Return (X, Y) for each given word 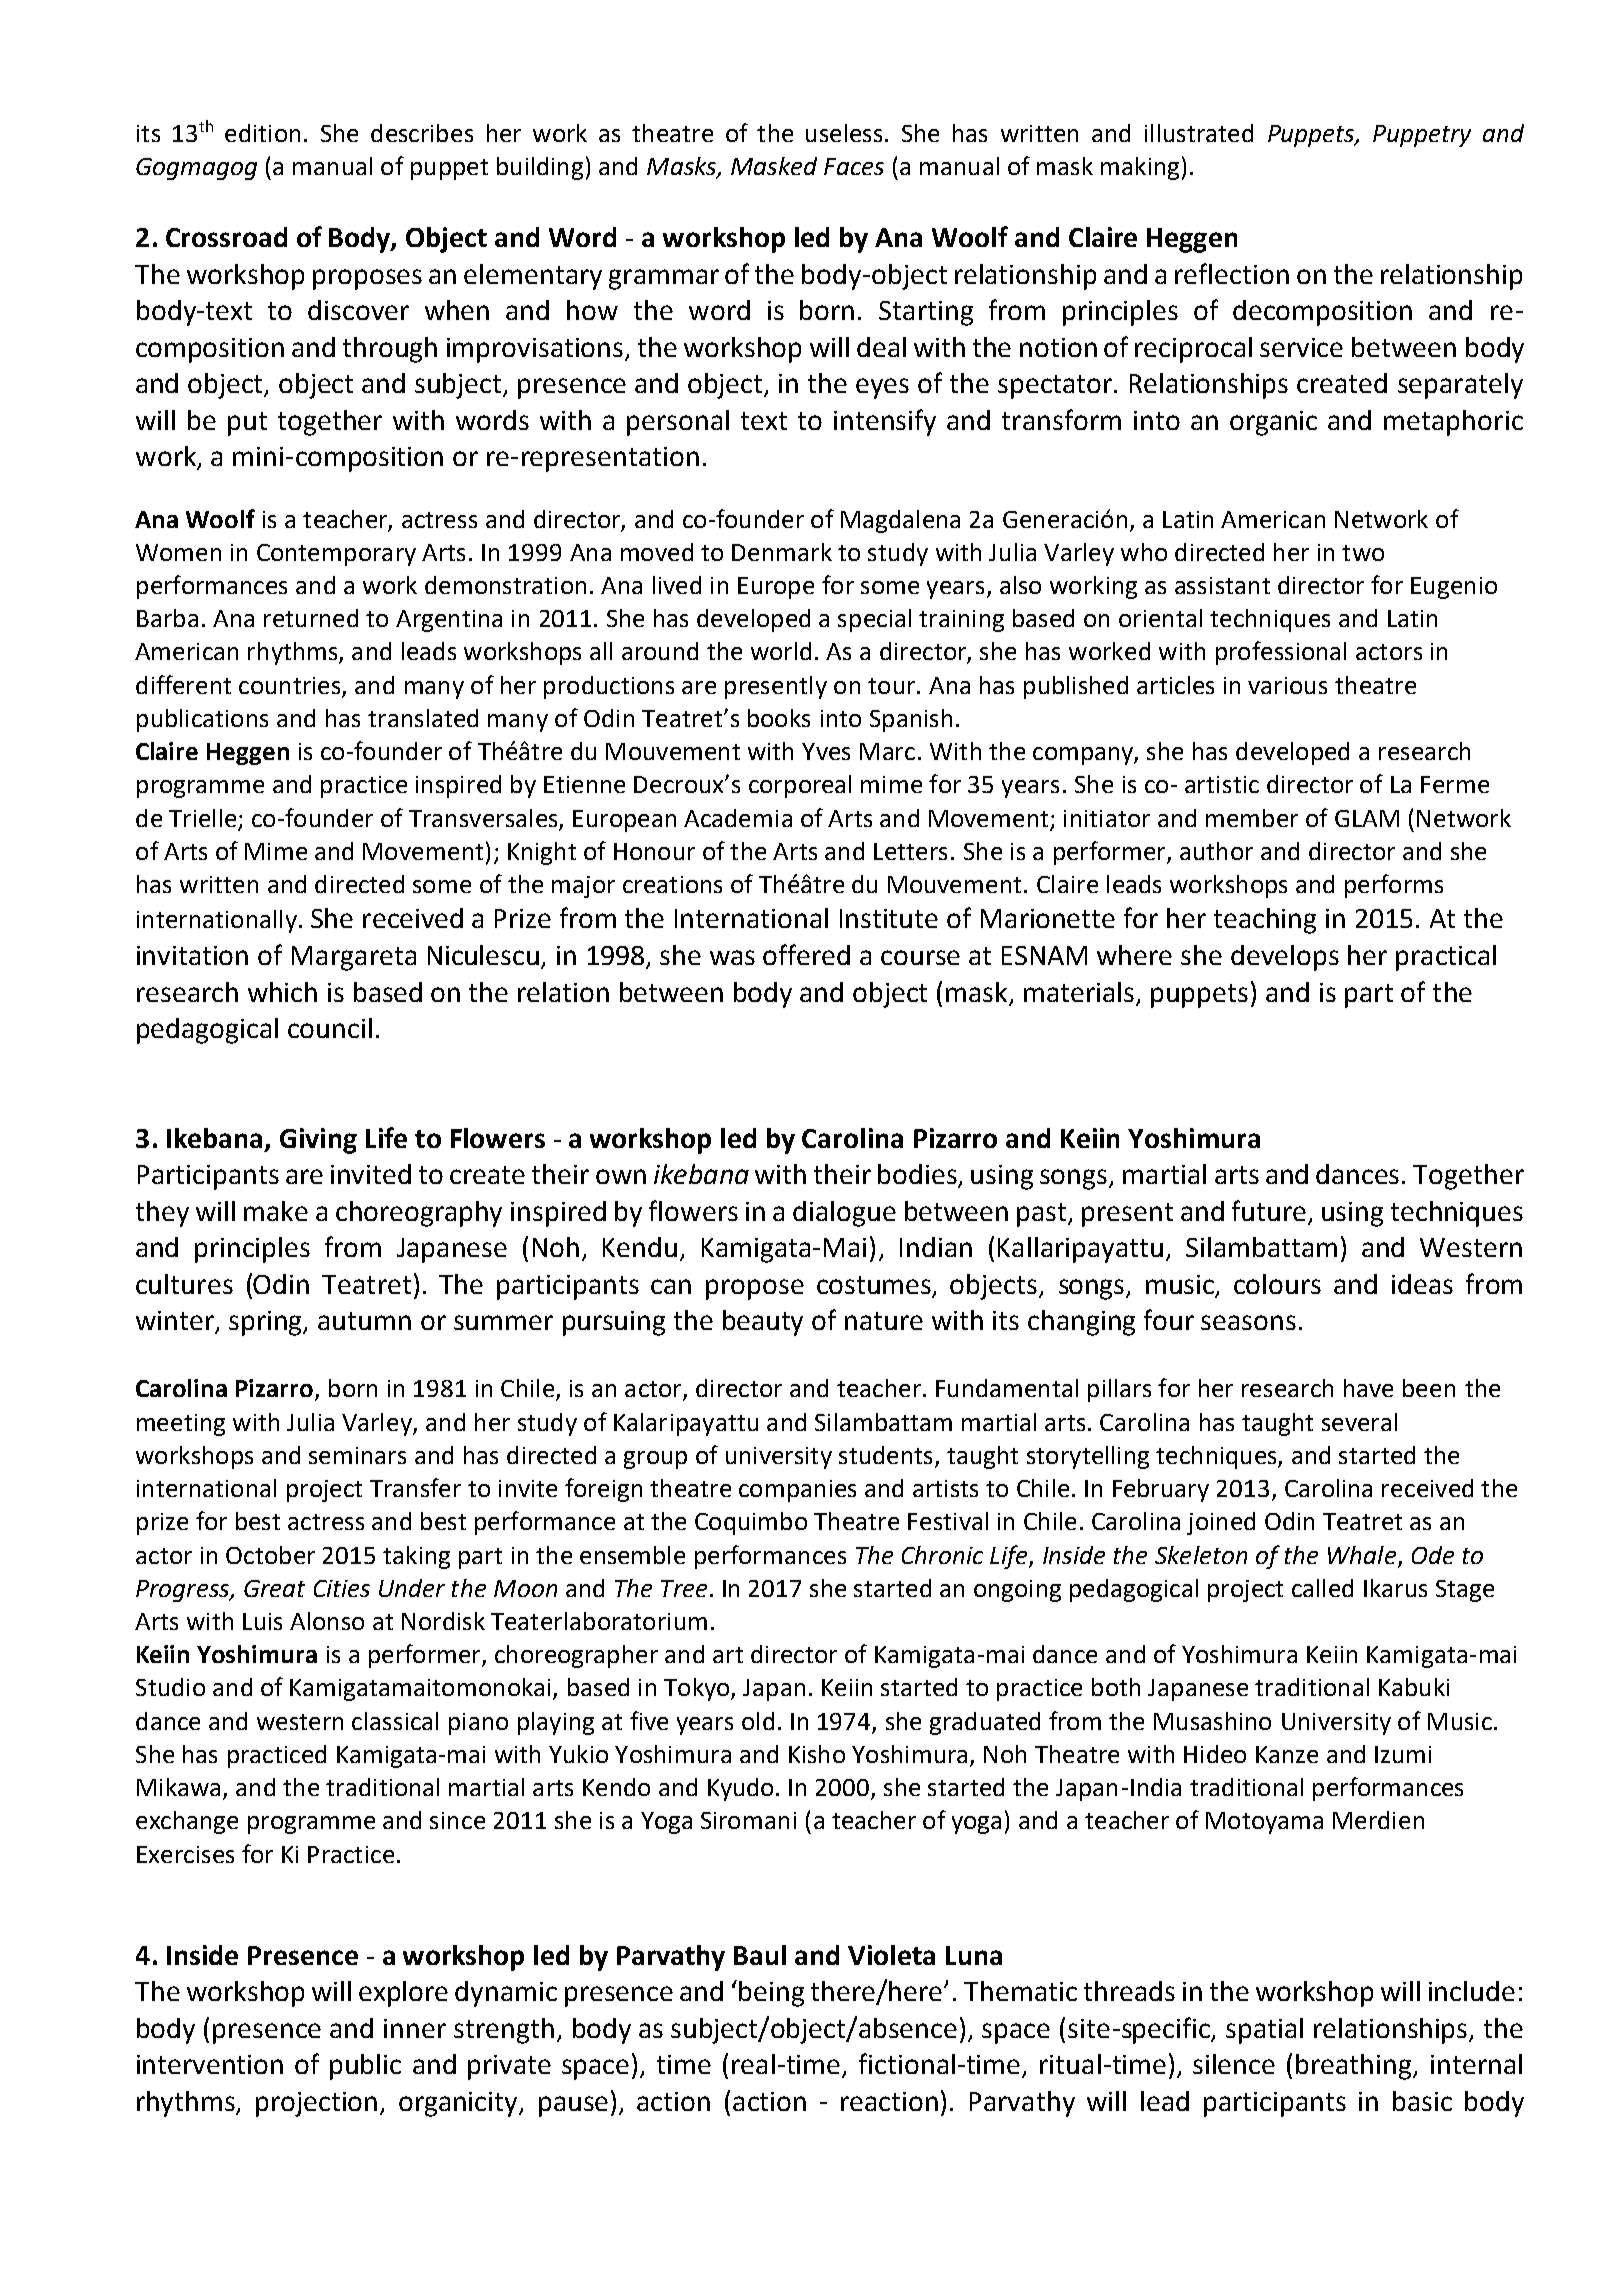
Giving (318, 1141)
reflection (1232, 273)
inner (415, 2028)
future (1269, 1210)
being (771, 1994)
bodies (918, 1175)
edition (262, 133)
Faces (854, 166)
